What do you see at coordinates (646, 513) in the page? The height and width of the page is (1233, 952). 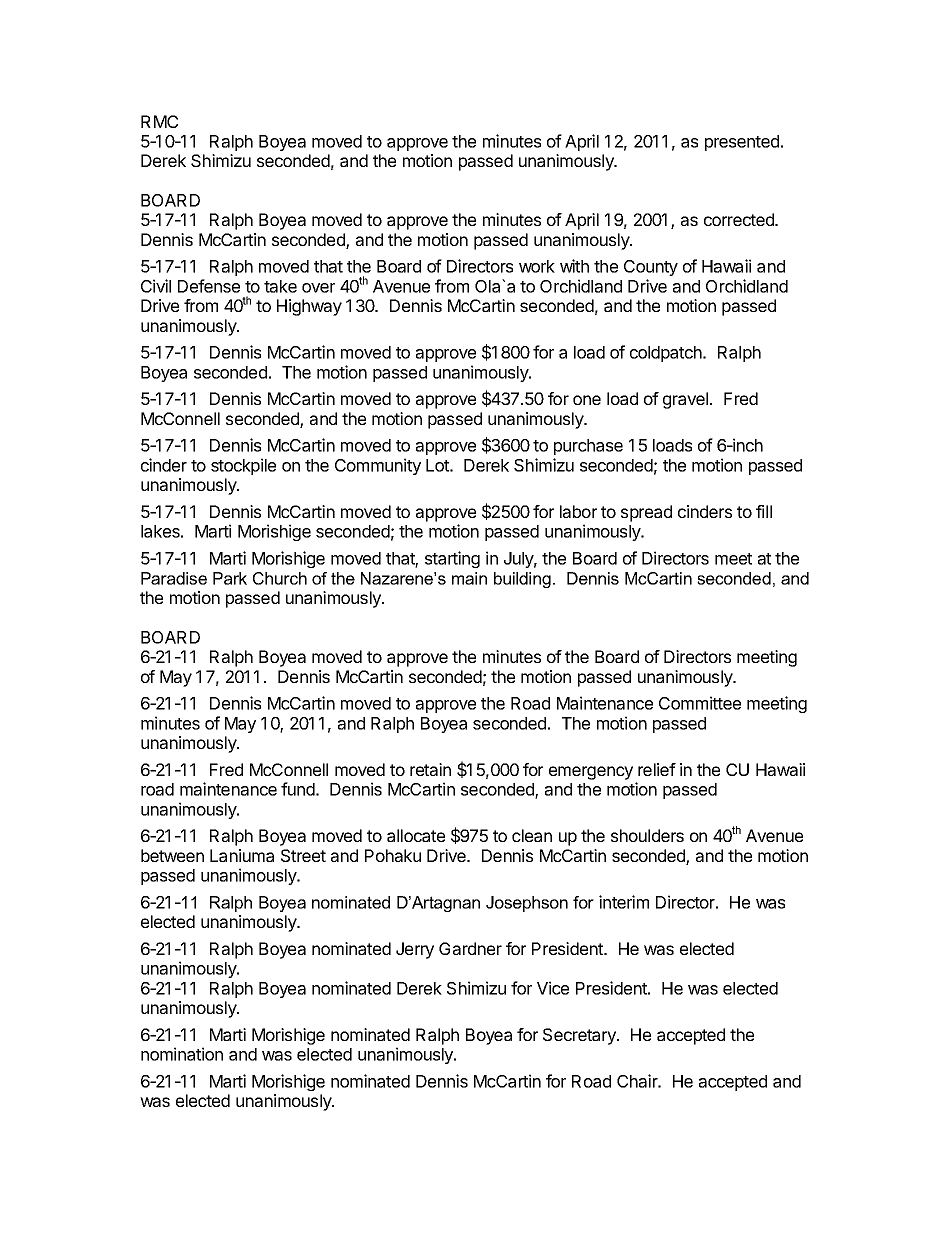 I see `spread` at bounding box center [646, 513].
